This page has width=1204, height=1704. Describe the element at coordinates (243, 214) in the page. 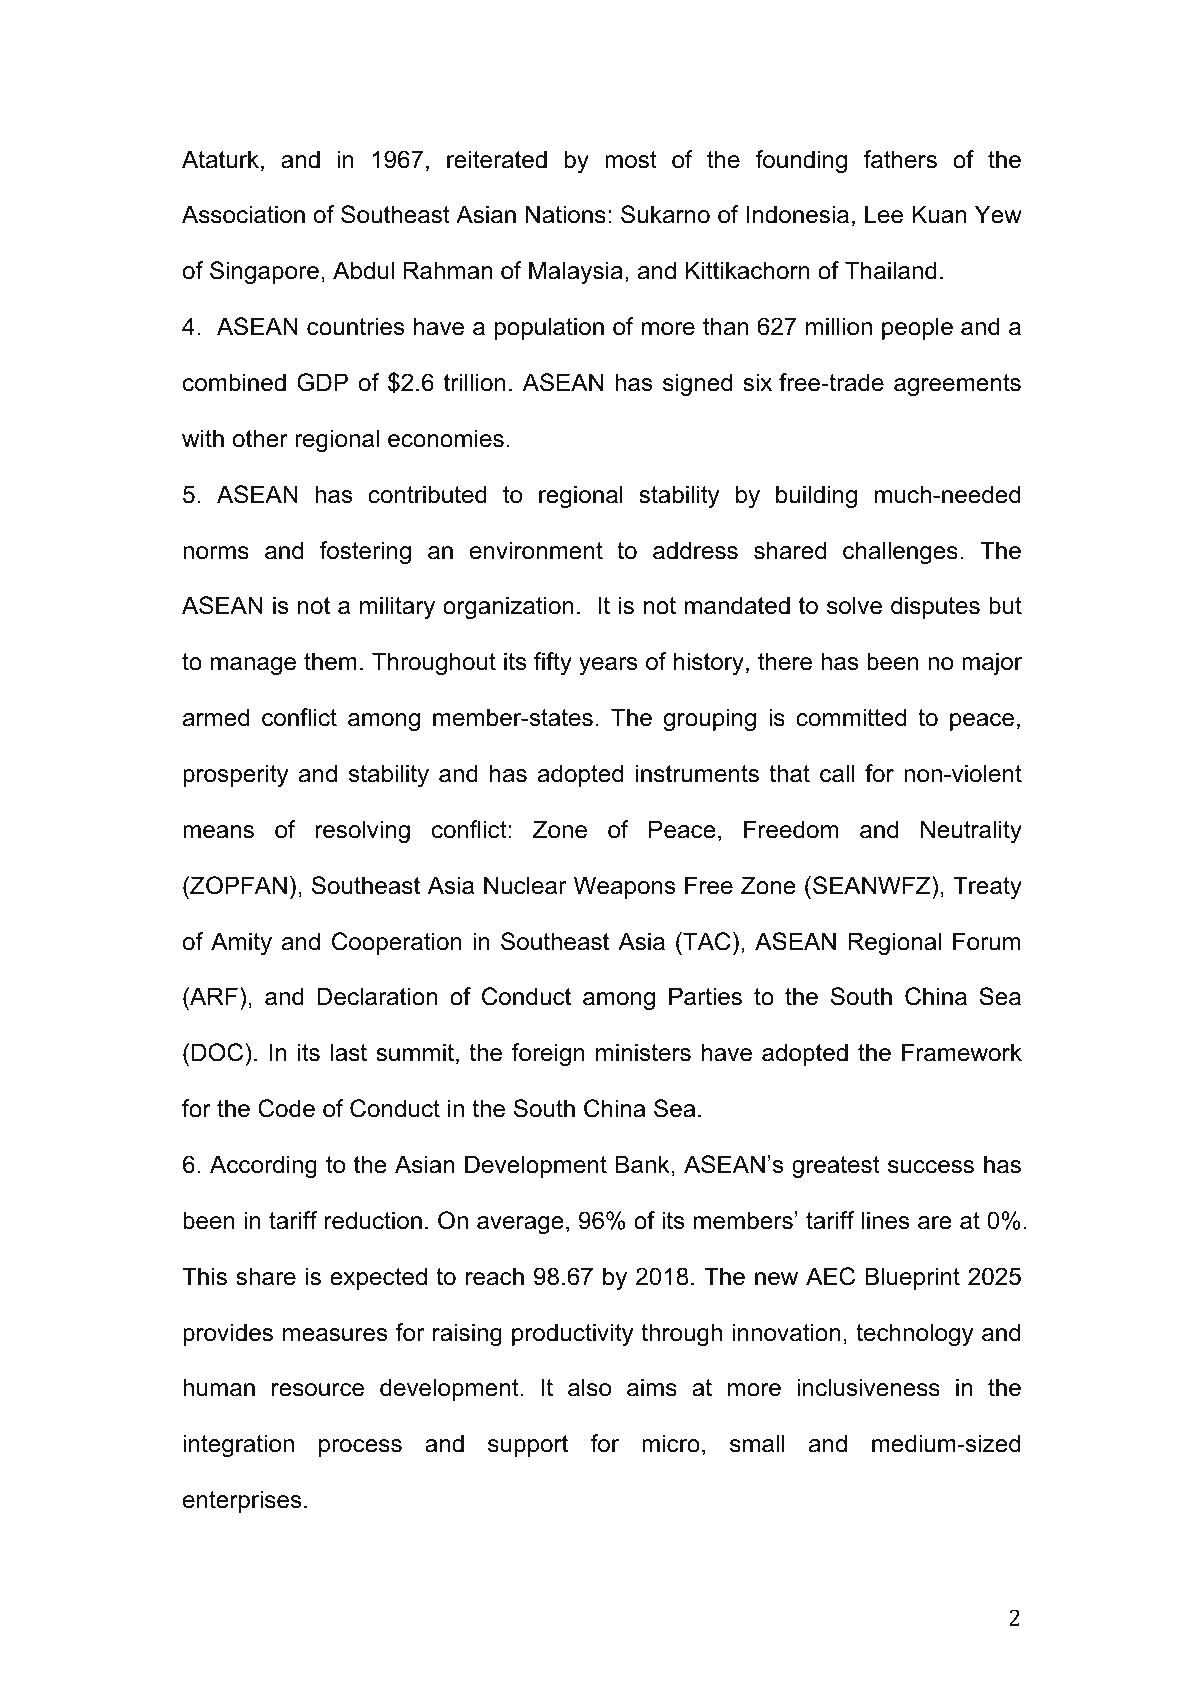

I see `Association` at that location.
